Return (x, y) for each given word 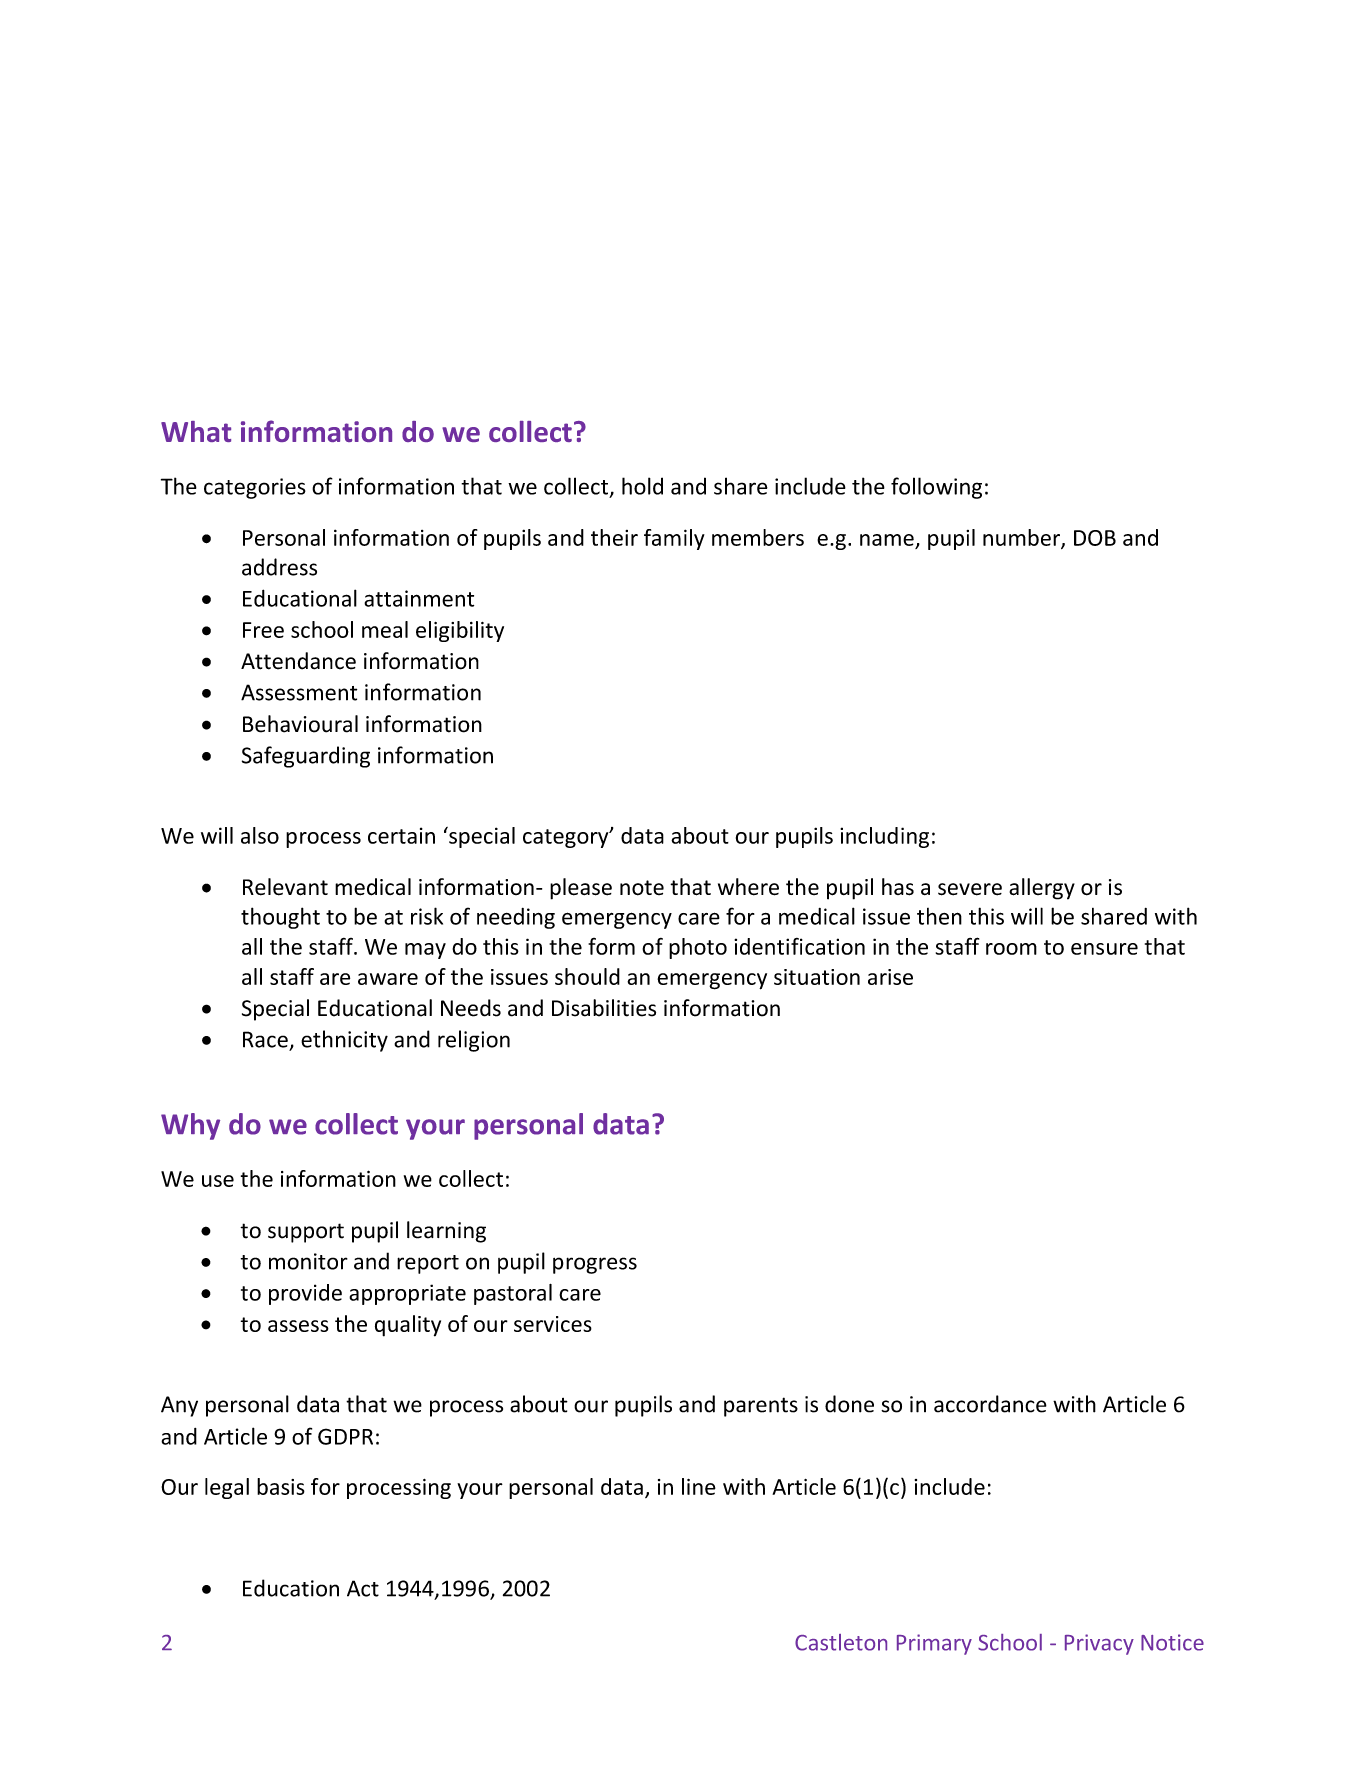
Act (363, 1588)
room (1011, 949)
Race (265, 1039)
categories (255, 488)
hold (642, 486)
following (936, 488)
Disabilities (604, 1008)
